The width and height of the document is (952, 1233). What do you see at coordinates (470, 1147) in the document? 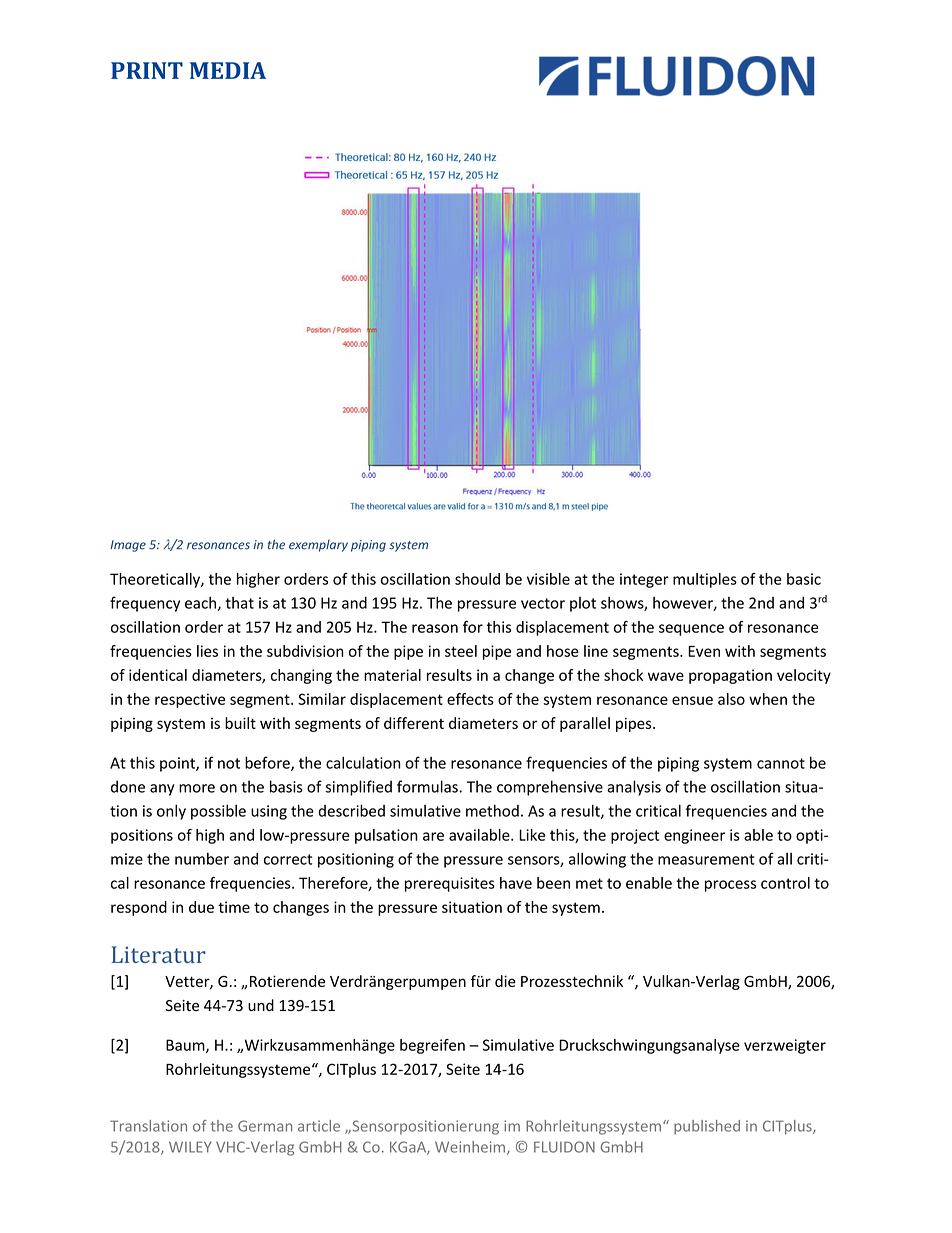
I see `Weinheim` at bounding box center [470, 1147].
